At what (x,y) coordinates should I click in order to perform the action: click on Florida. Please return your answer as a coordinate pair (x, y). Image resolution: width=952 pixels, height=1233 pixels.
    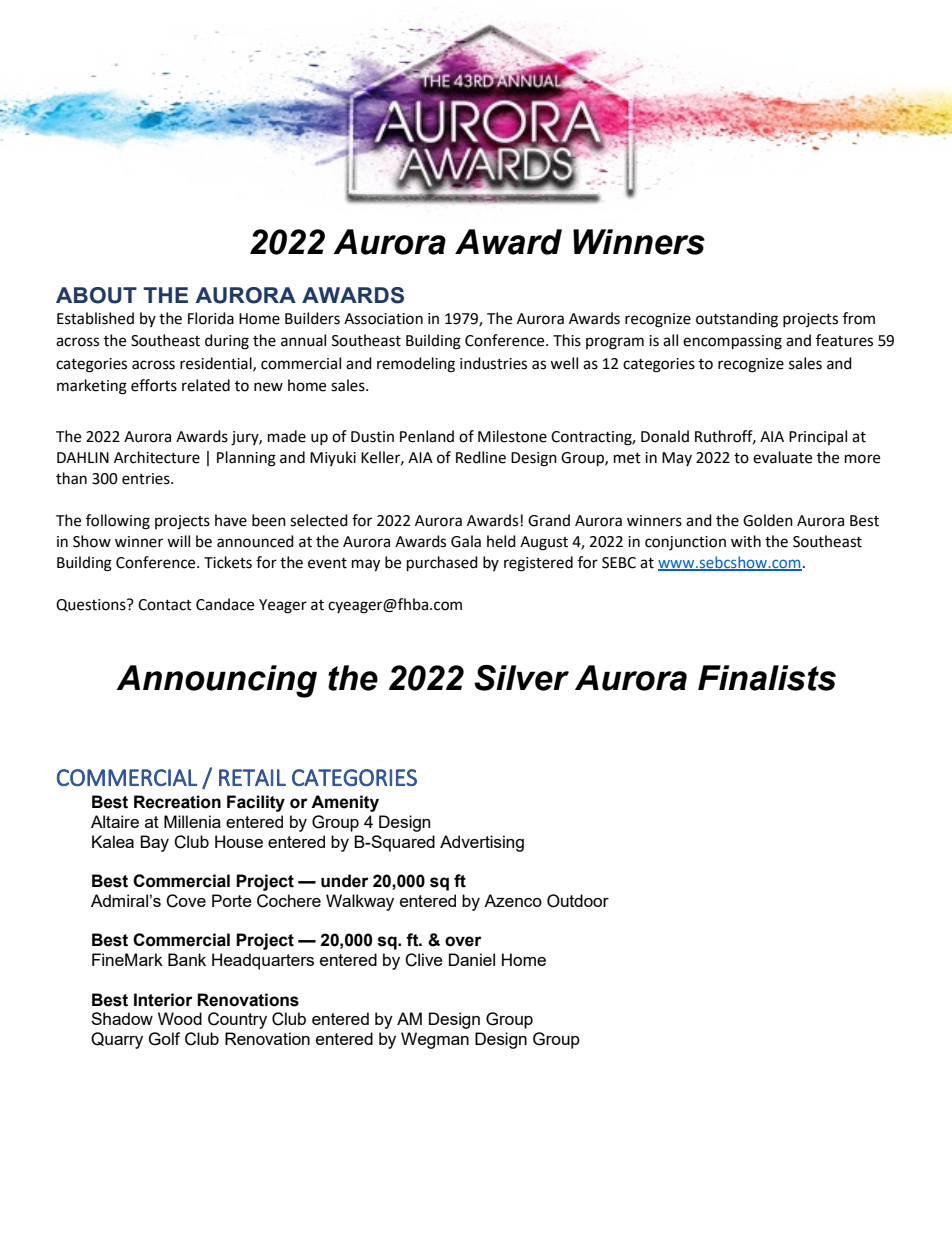
    Looking at the image, I should click on (211, 318).
